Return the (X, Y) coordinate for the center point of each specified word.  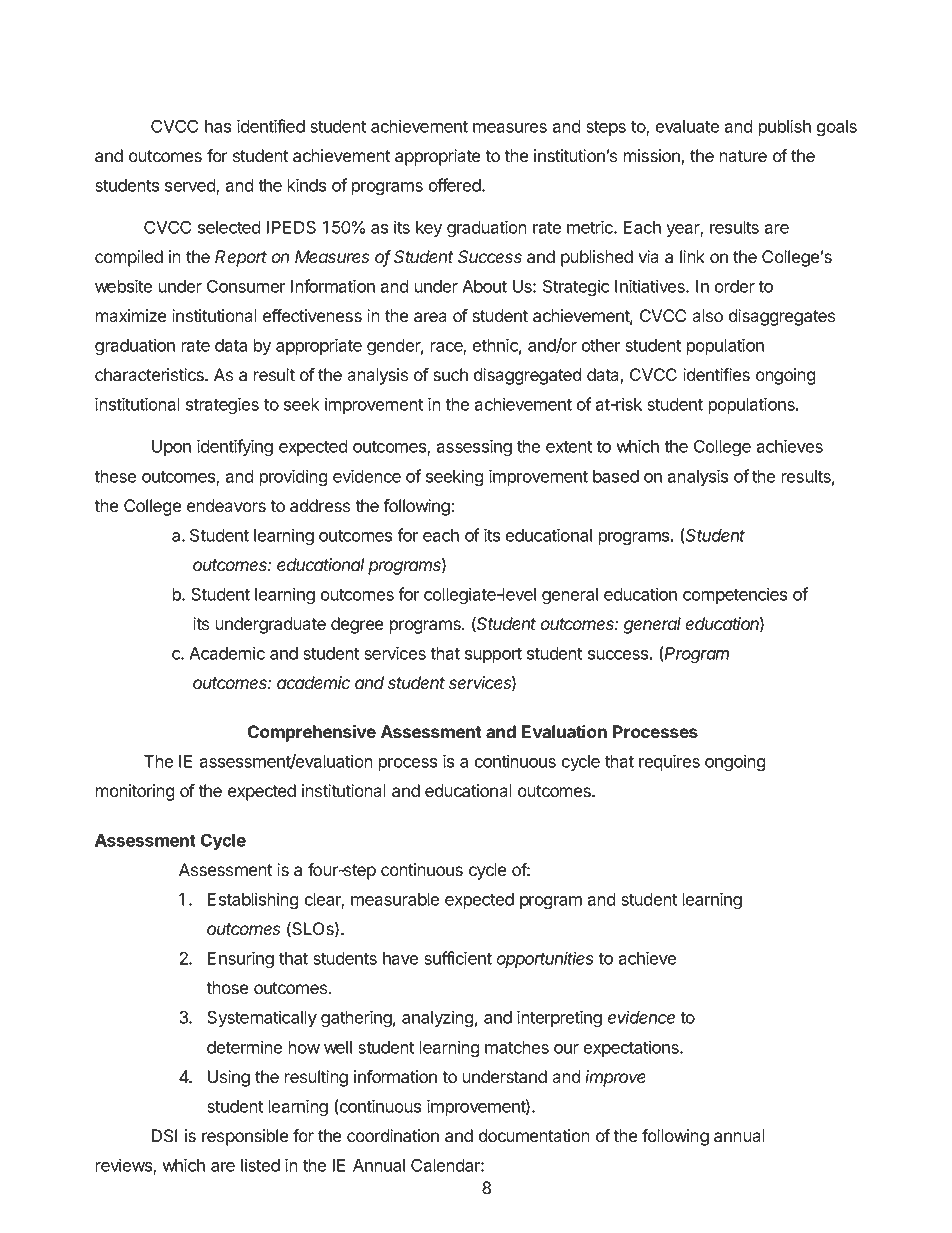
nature (743, 156)
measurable (395, 899)
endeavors (226, 506)
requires (669, 762)
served (191, 187)
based (616, 476)
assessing (474, 448)
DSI (164, 1136)
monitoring (135, 792)
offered (456, 185)
